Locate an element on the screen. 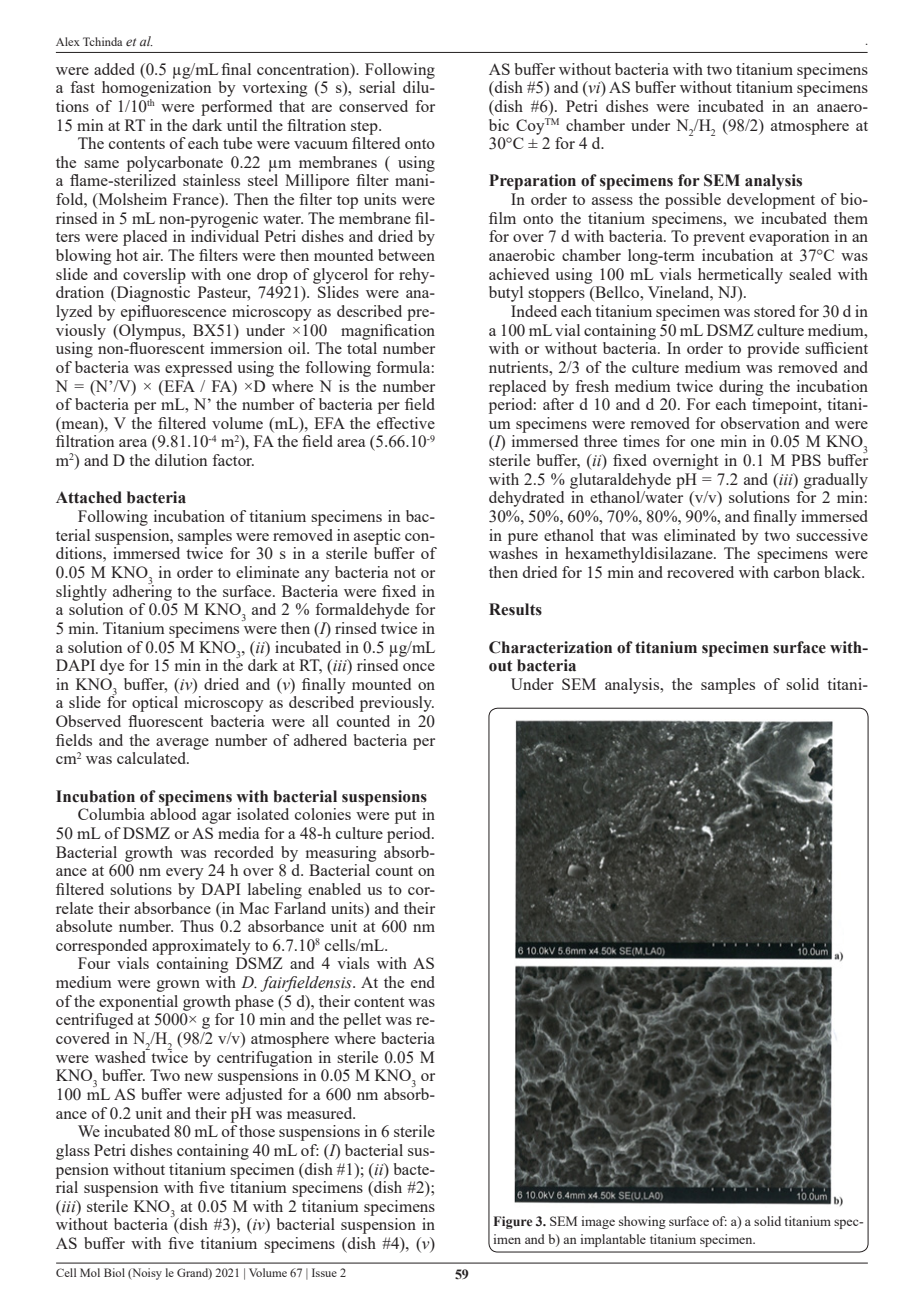  development is located at coordinates (771, 201).
